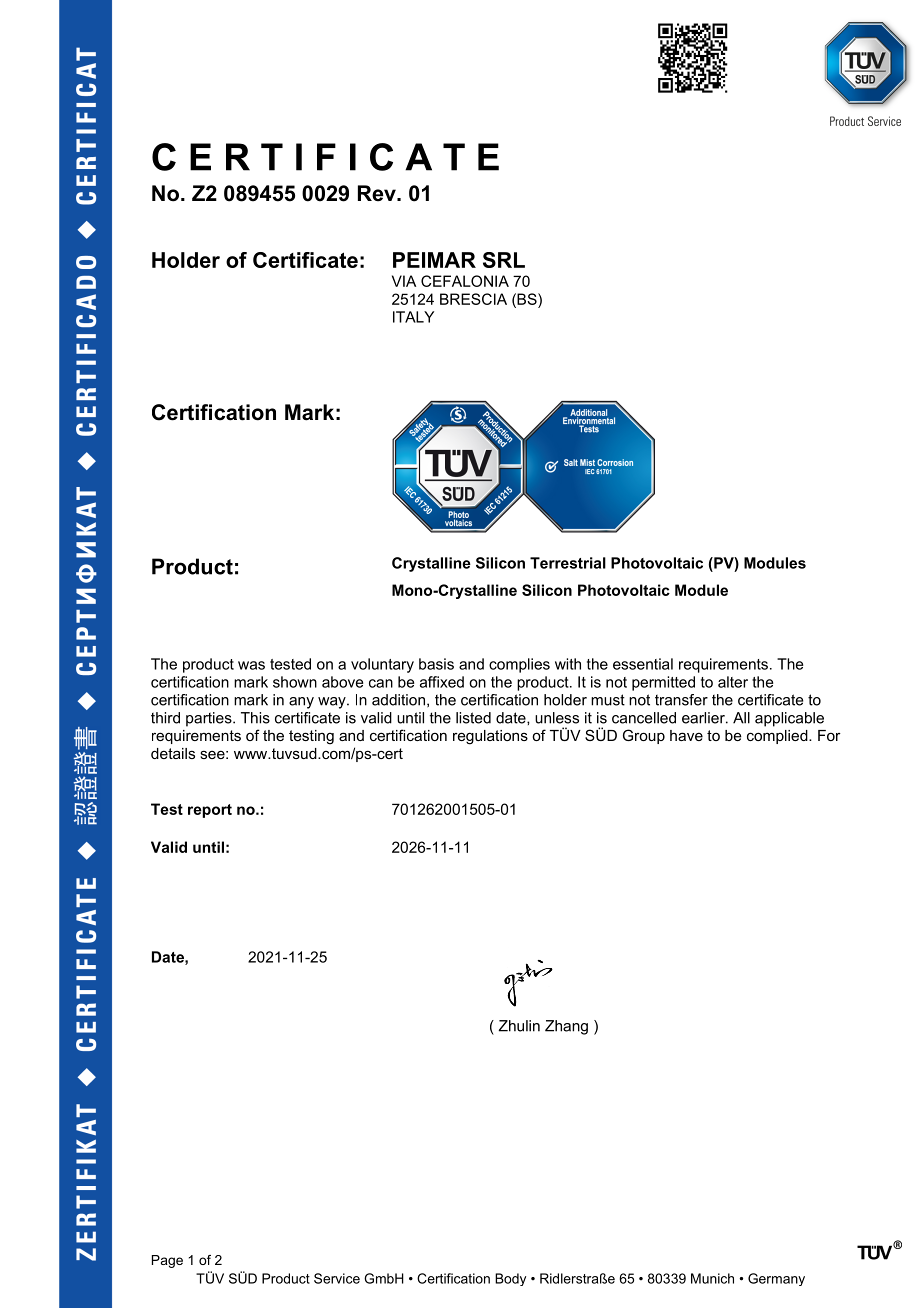  What do you see at coordinates (504, 260) in the screenshot?
I see `SRL` at bounding box center [504, 260].
